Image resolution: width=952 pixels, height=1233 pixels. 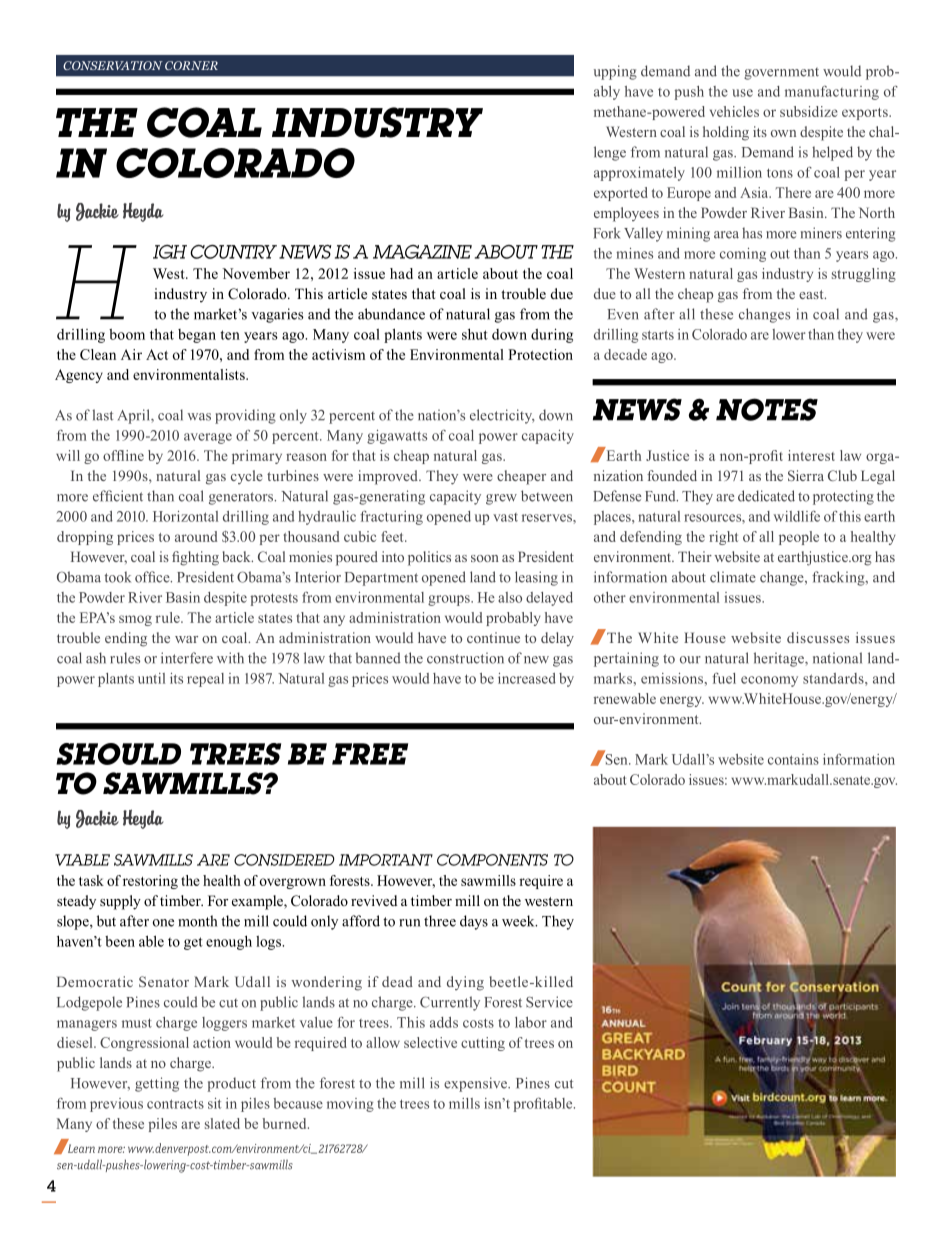 I want to click on getting, so click(x=157, y=1084).
